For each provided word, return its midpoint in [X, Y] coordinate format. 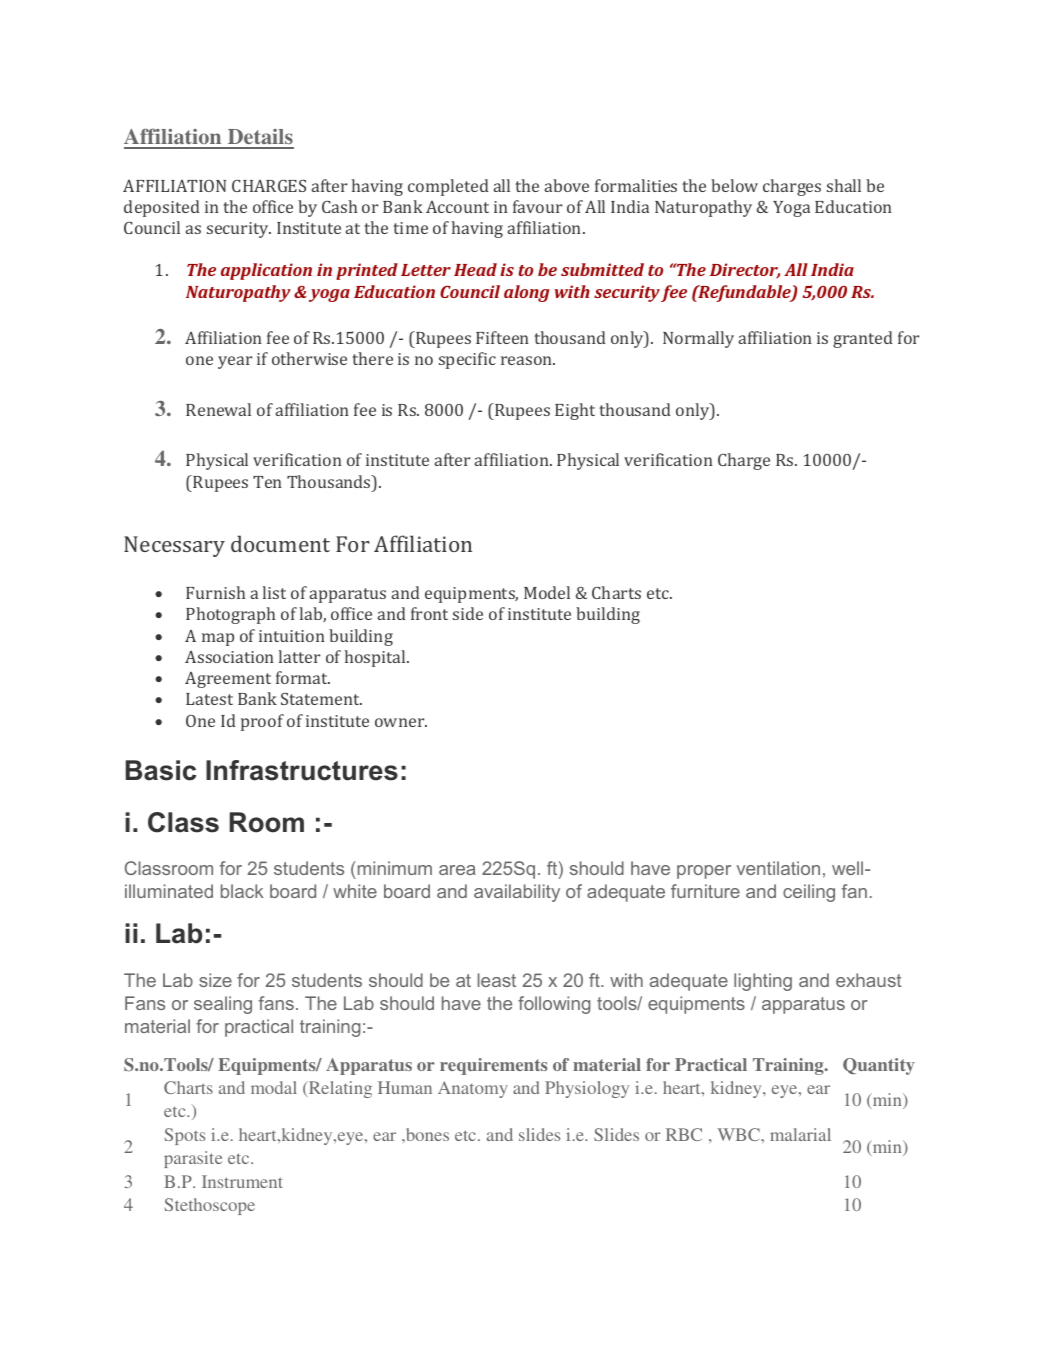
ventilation [778, 868]
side [468, 613]
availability [517, 893]
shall [844, 185]
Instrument [242, 1181]
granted [863, 339]
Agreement [228, 680]
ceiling [809, 893]
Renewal [218, 409]
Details [259, 138]
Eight [575, 411]
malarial [800, 1134]
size [215, 980]
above [567, 185]
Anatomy [473, 1089]
